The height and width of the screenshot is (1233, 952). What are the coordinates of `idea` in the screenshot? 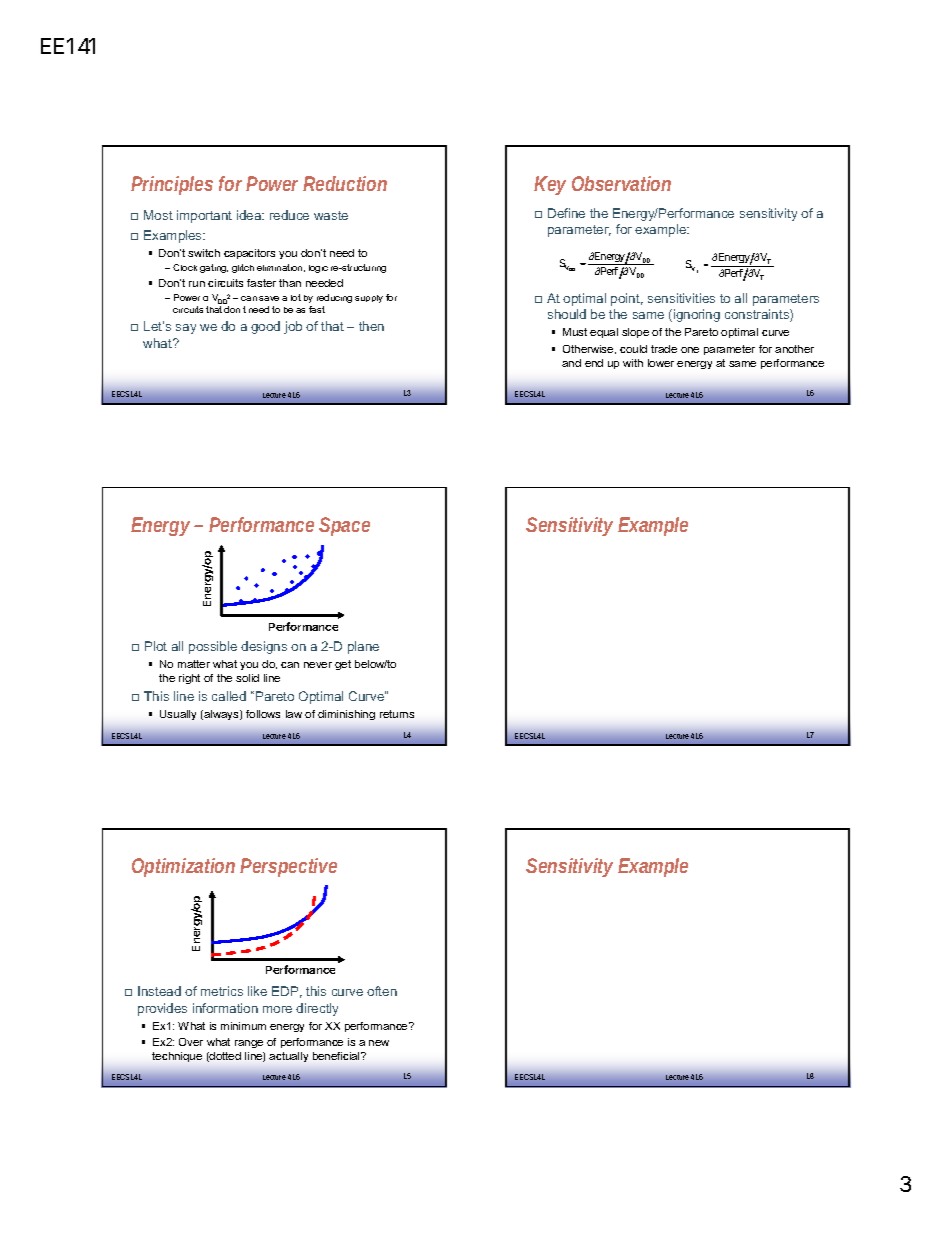 It's located at (250, 215).
